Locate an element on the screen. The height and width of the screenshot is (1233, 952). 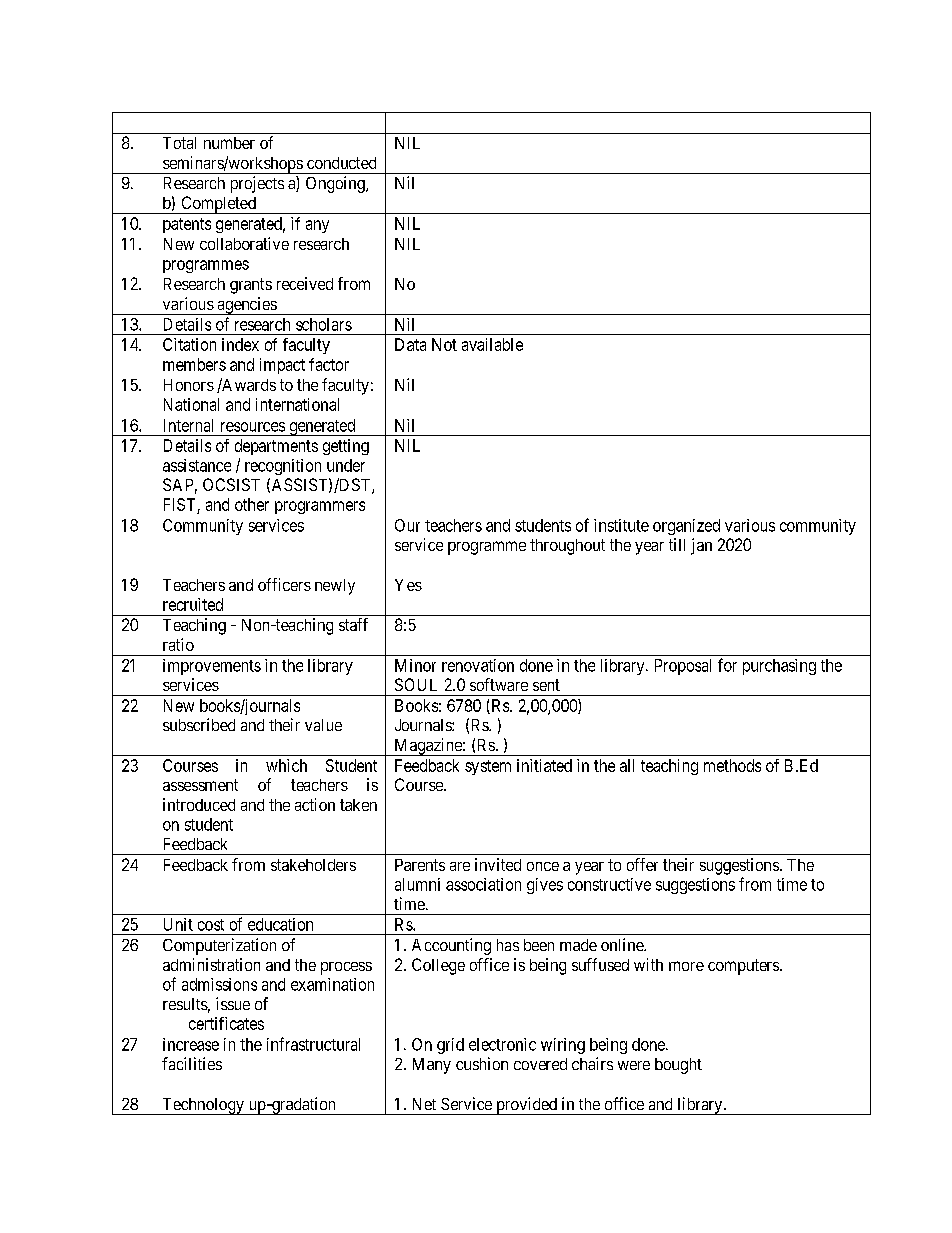
Technology is located at coordinates (203, 1106).
